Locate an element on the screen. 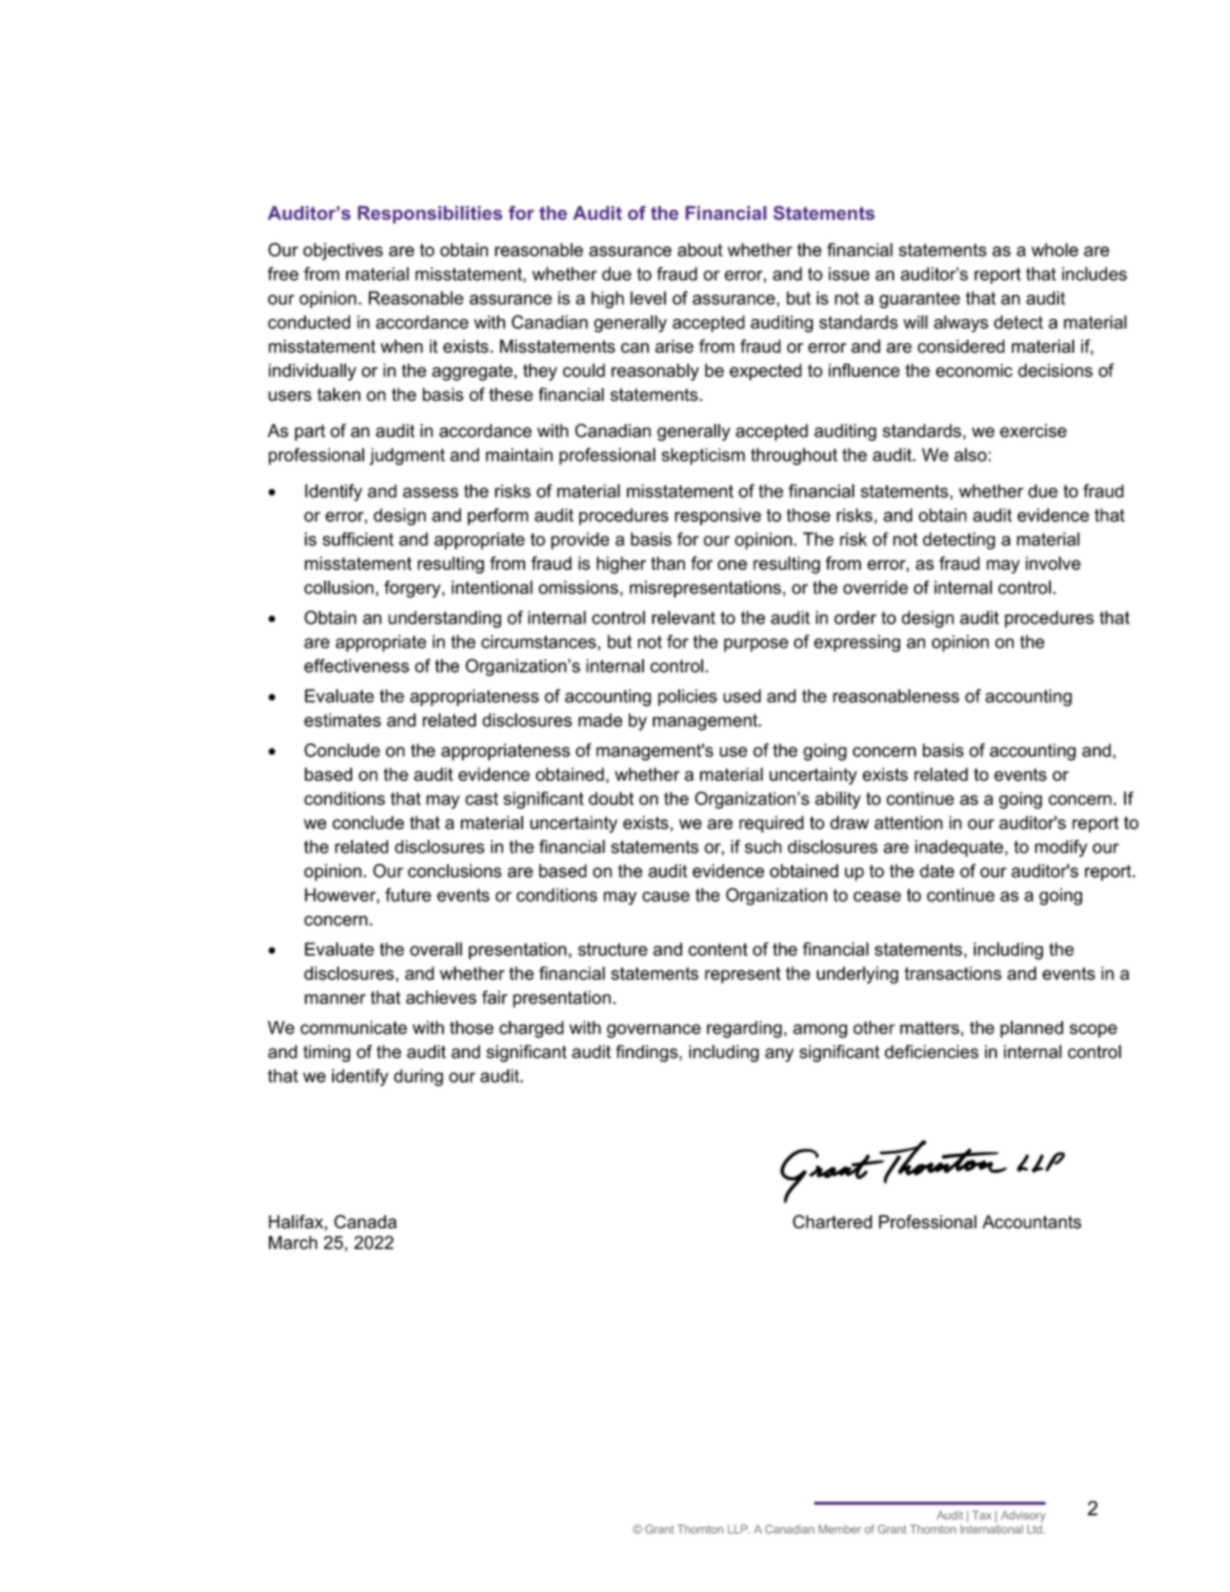 The image size is (1230, 1592). findings is located at coordinates (648, 1053).
